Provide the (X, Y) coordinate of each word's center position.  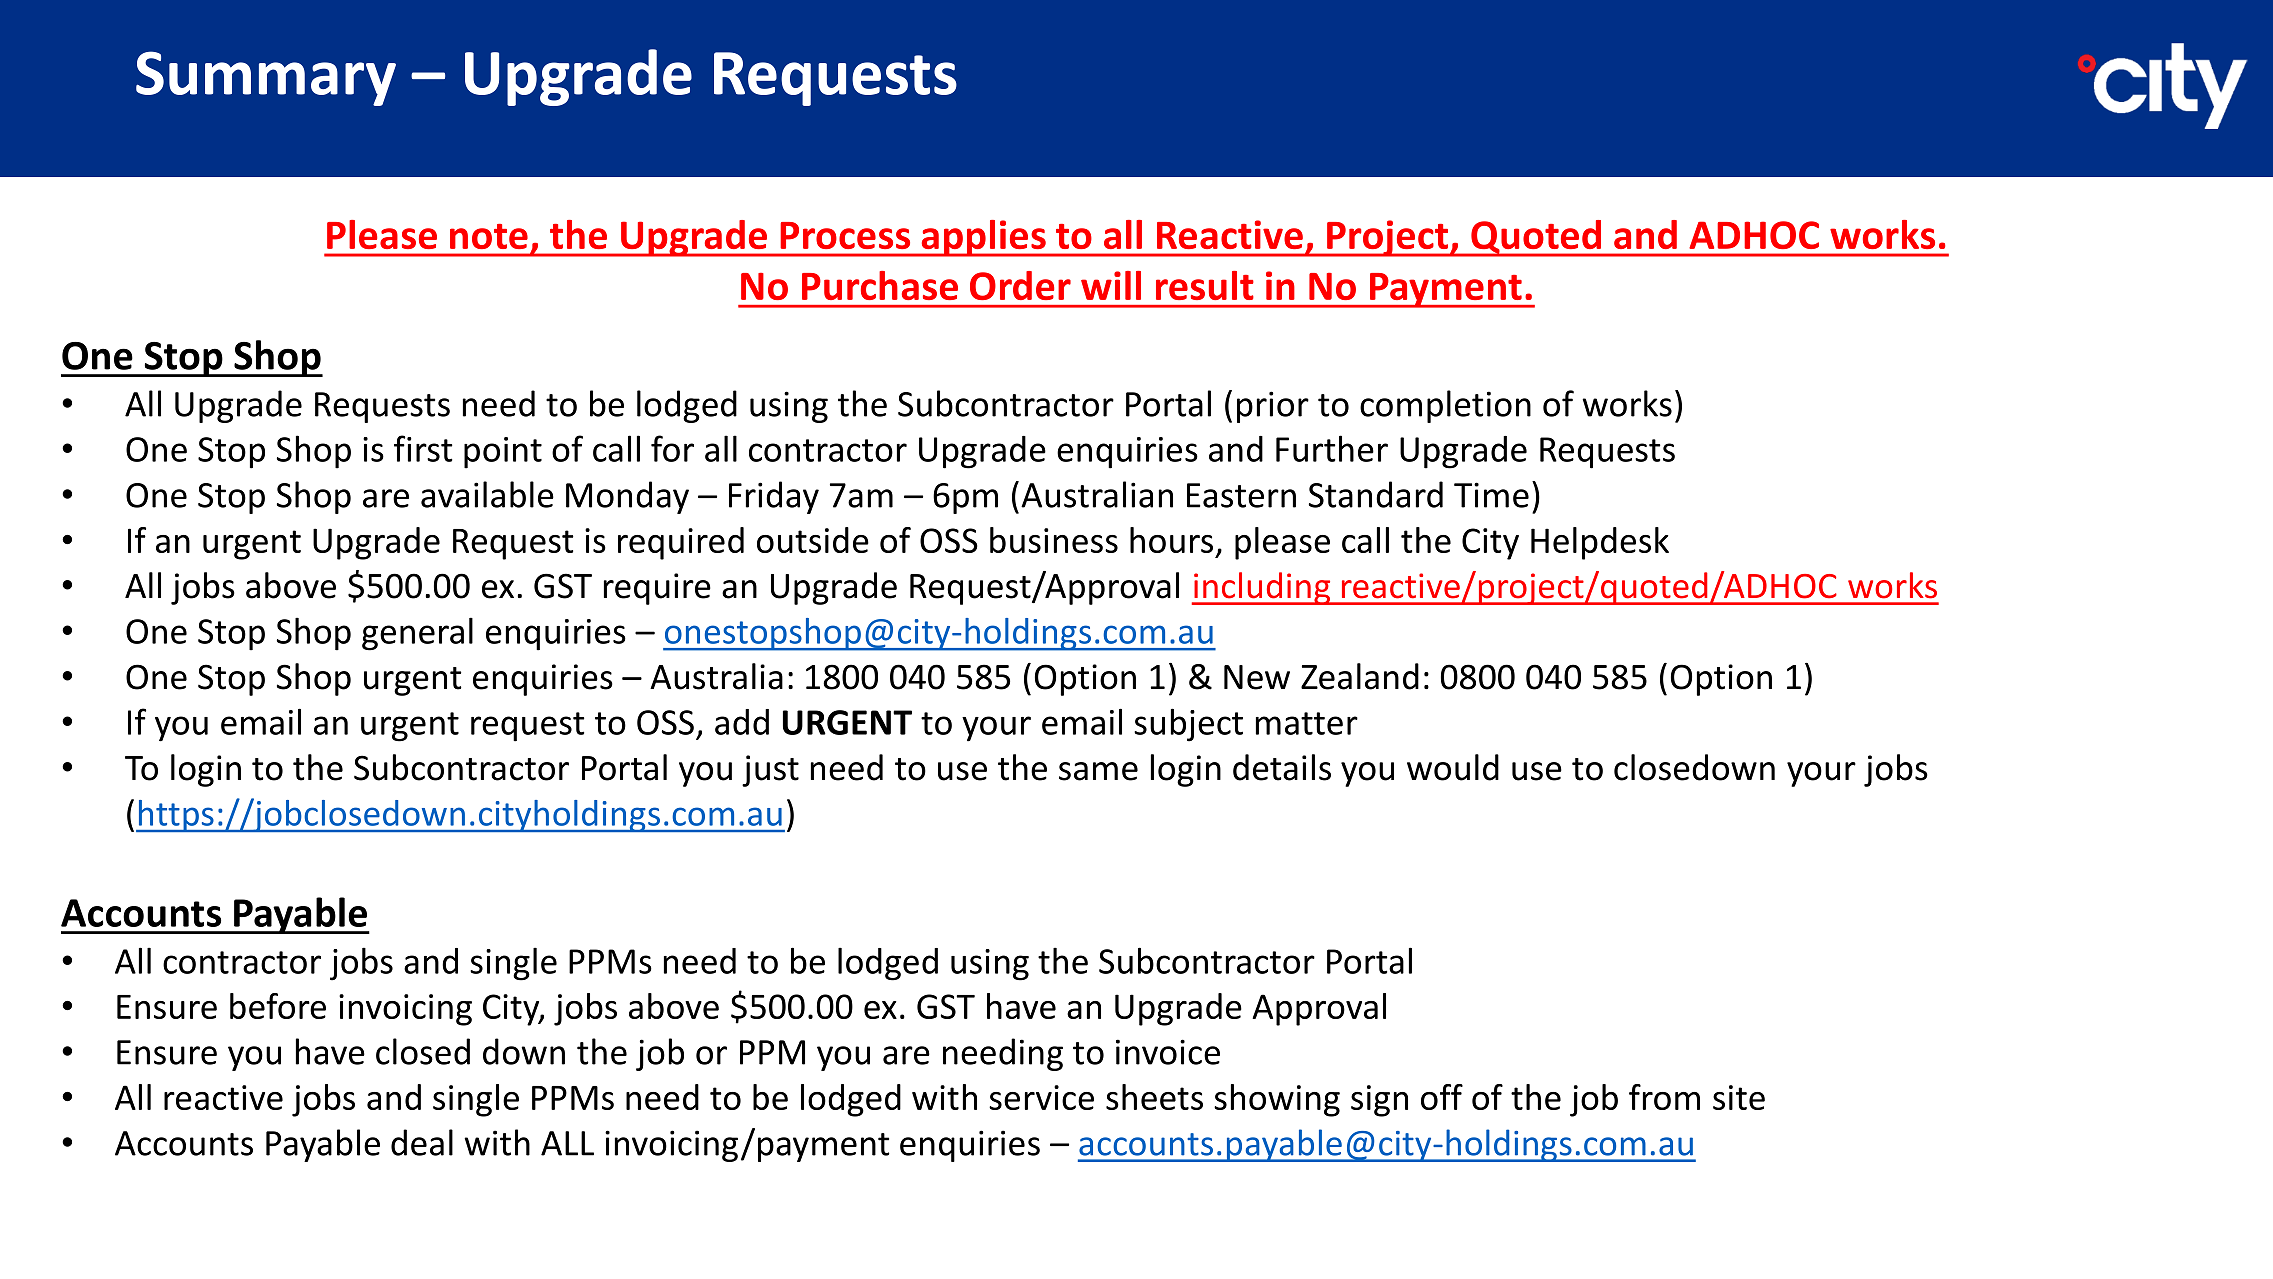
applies (983, 238)
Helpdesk (1600, 543)
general (417, 634)
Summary (266, 78)
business (1054, 540)
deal (422, 1142)
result (1205, 285)
